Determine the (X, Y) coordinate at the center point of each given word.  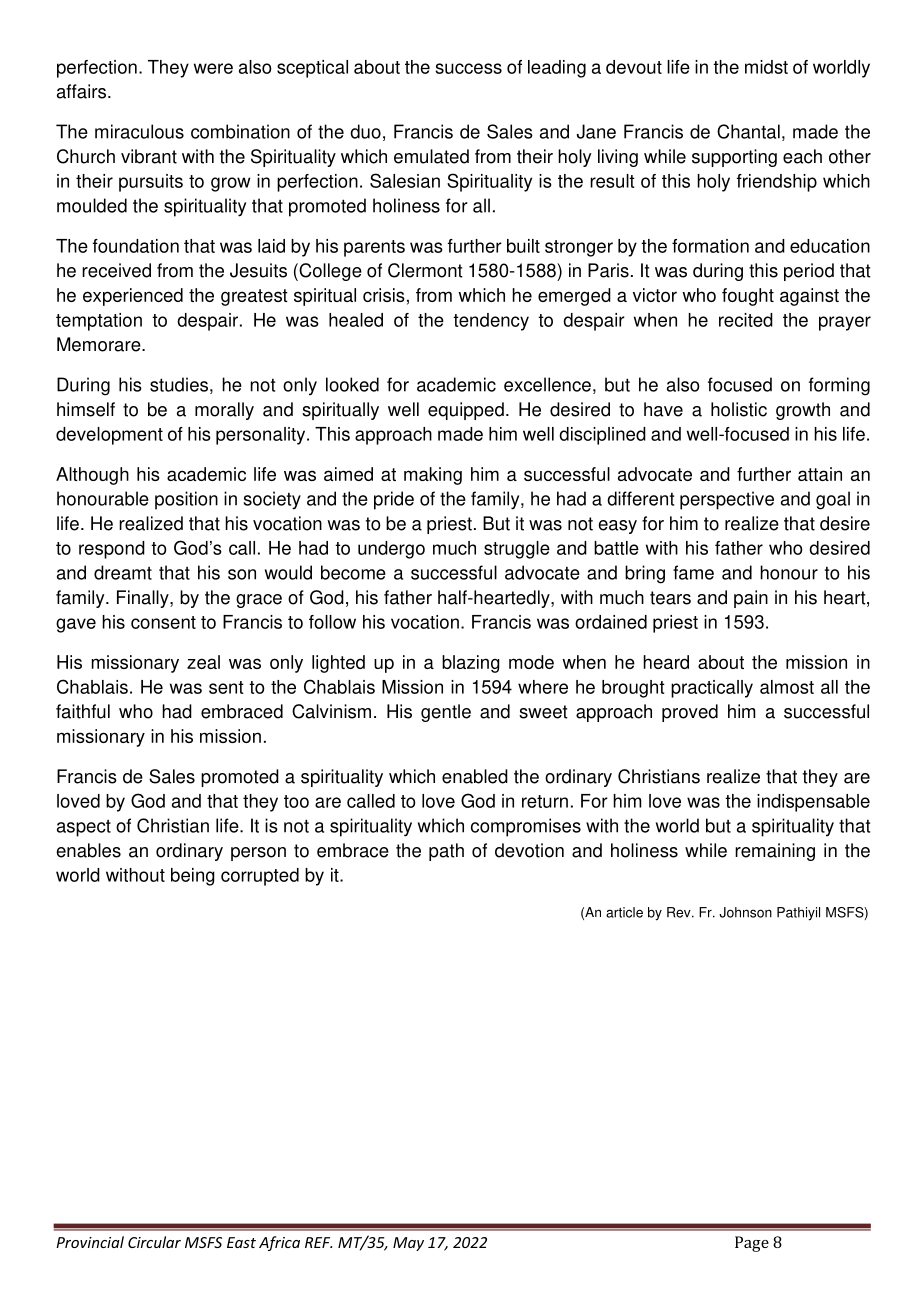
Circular (154, 1242)
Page (752, 1244)
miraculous (139, 131)
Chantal (748, 131)
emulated (431, 156)
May (408, 1244)
